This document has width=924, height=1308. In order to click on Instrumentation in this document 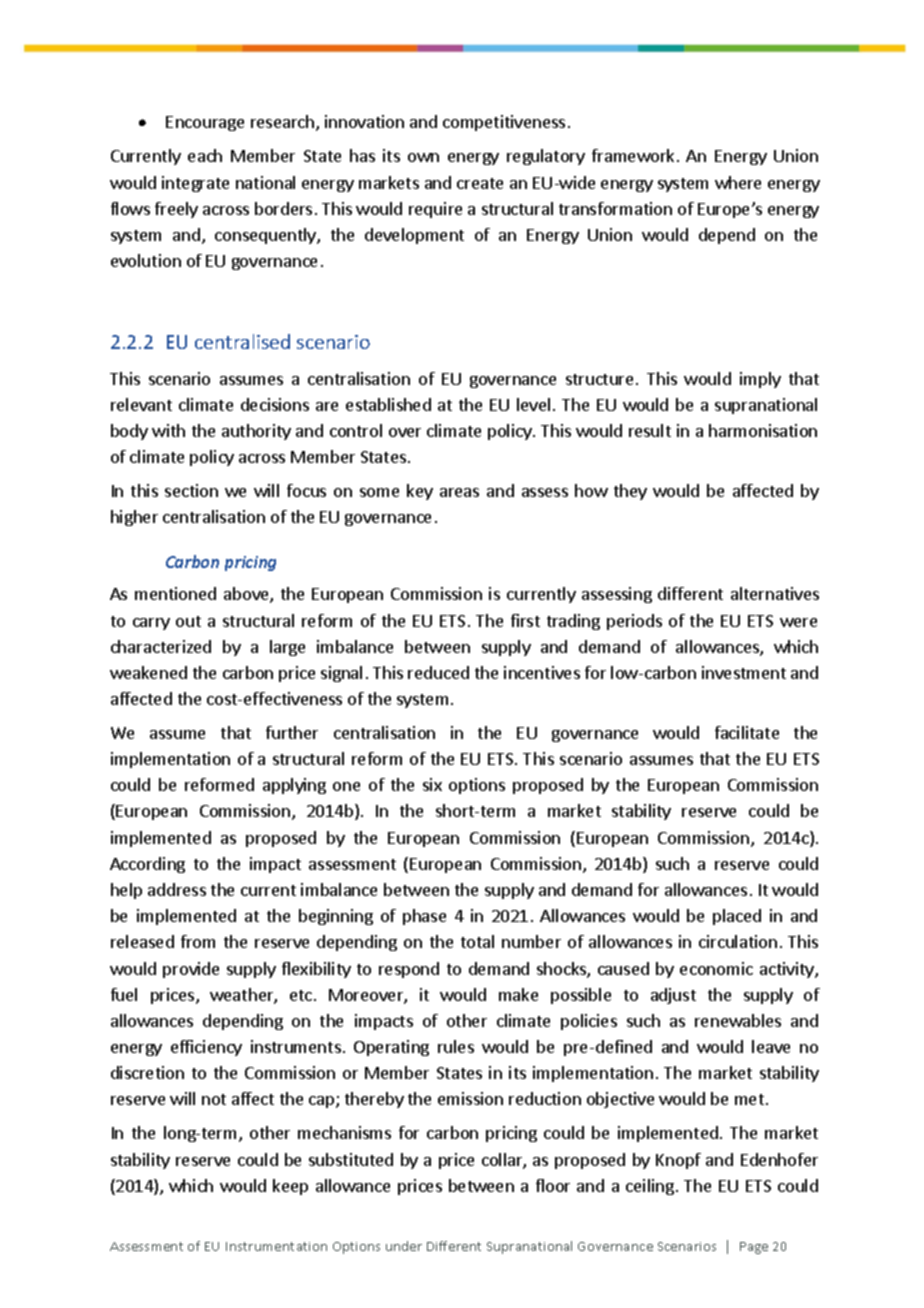, I will do `click(276, 1246)`.
